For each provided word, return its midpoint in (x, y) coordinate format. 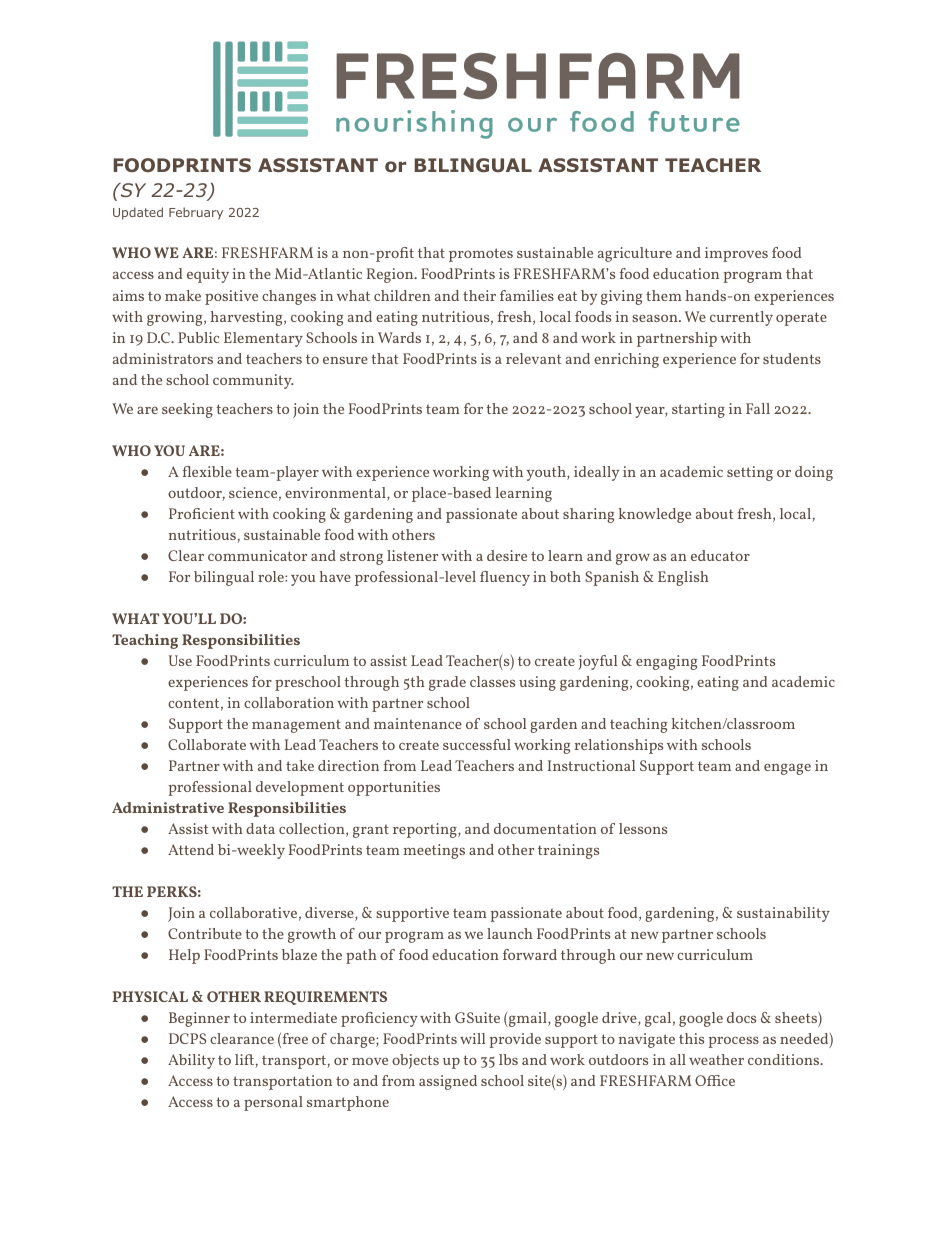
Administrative (168, 807)
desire (507, 555)
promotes (481, 255)
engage (787, 769)
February (196, 213)
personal (273, 1103)
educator (720, 555)
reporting (426, 830)
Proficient (202, 513)
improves (736, 254)
